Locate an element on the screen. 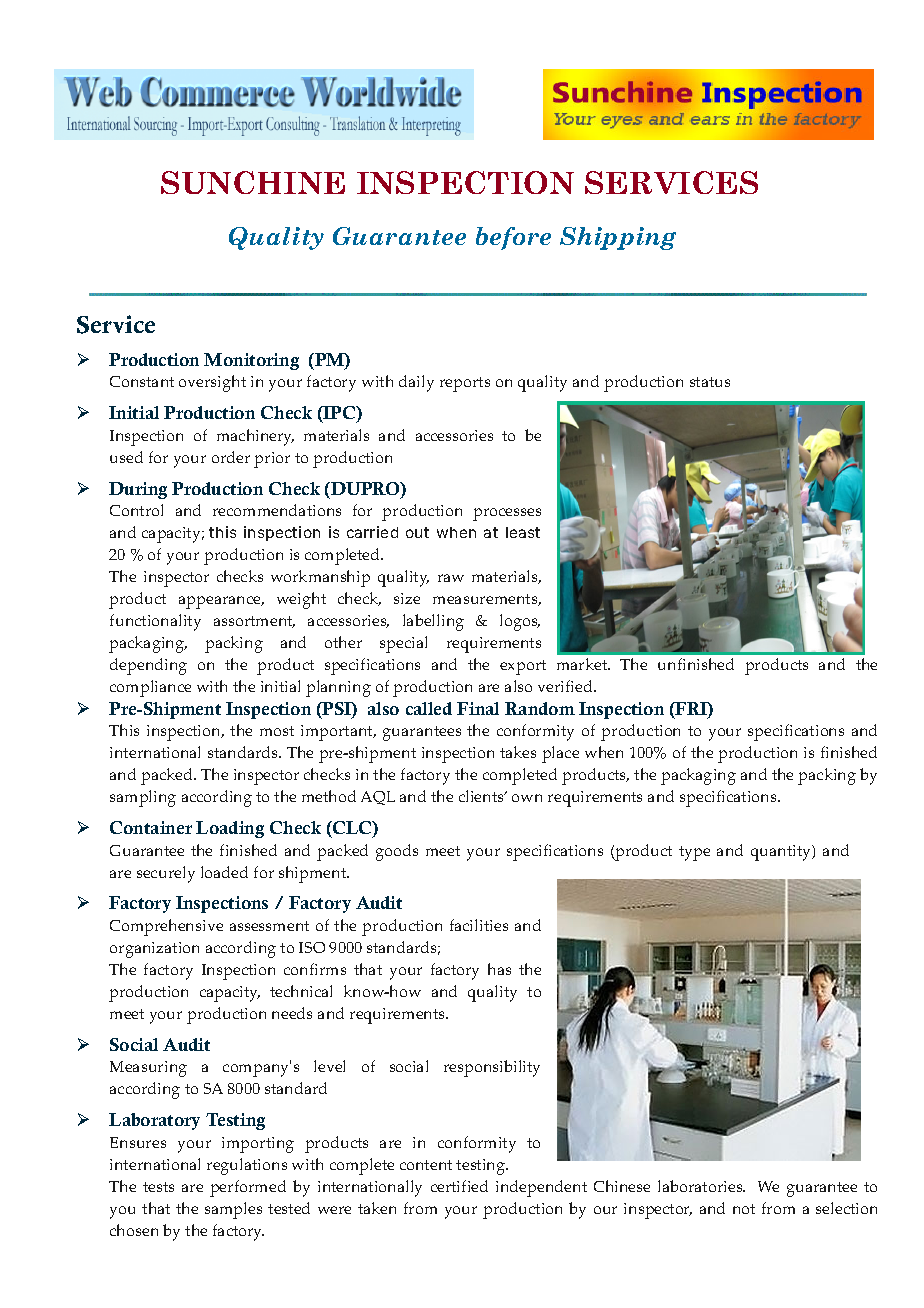 Image resolution: width=924 pixels, height=1308 pixels. Monitoring is located at coordinates (251, 361).
